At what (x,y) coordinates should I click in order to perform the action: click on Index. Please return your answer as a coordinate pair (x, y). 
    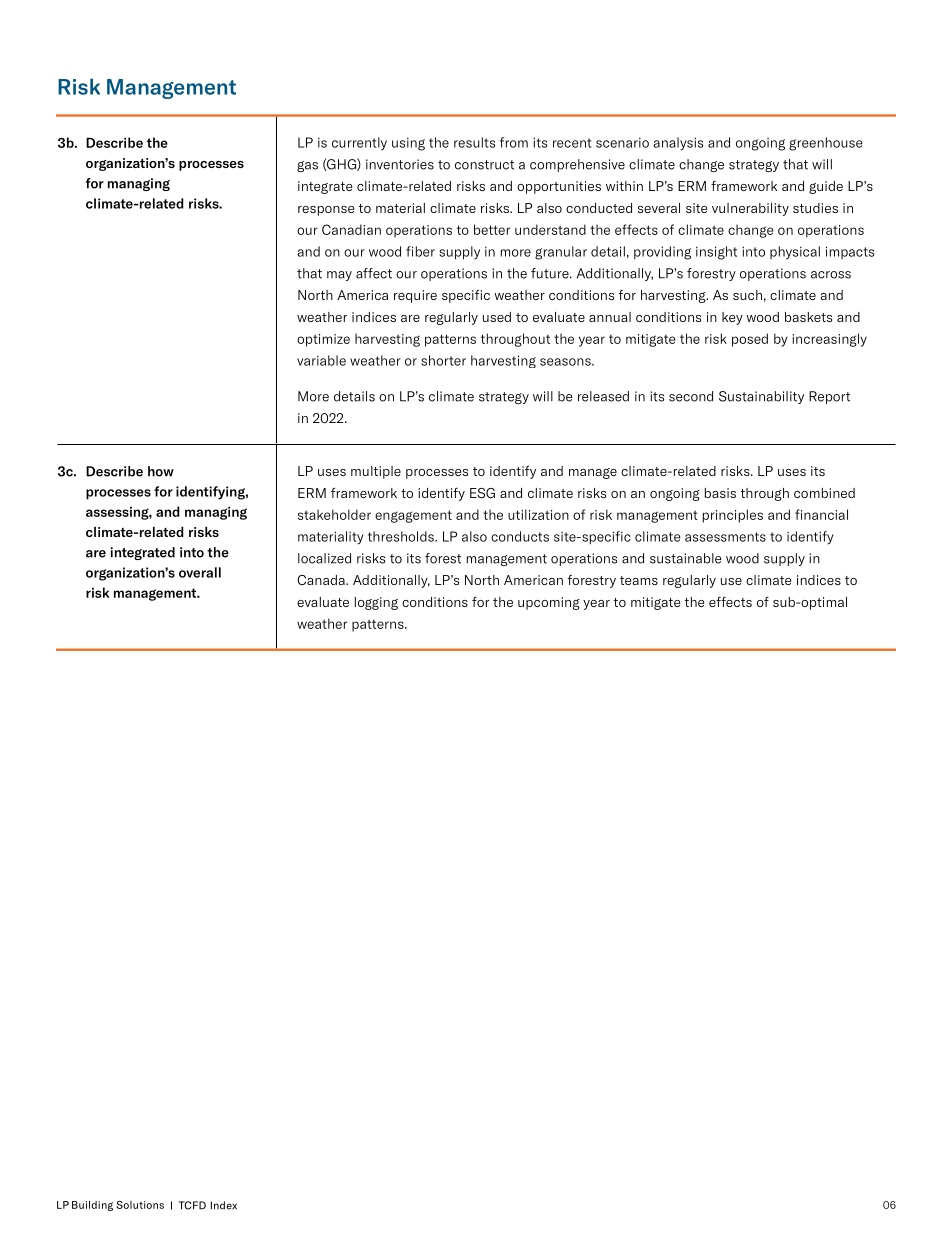
    Looking at the image, I should click on (224, 1205).
